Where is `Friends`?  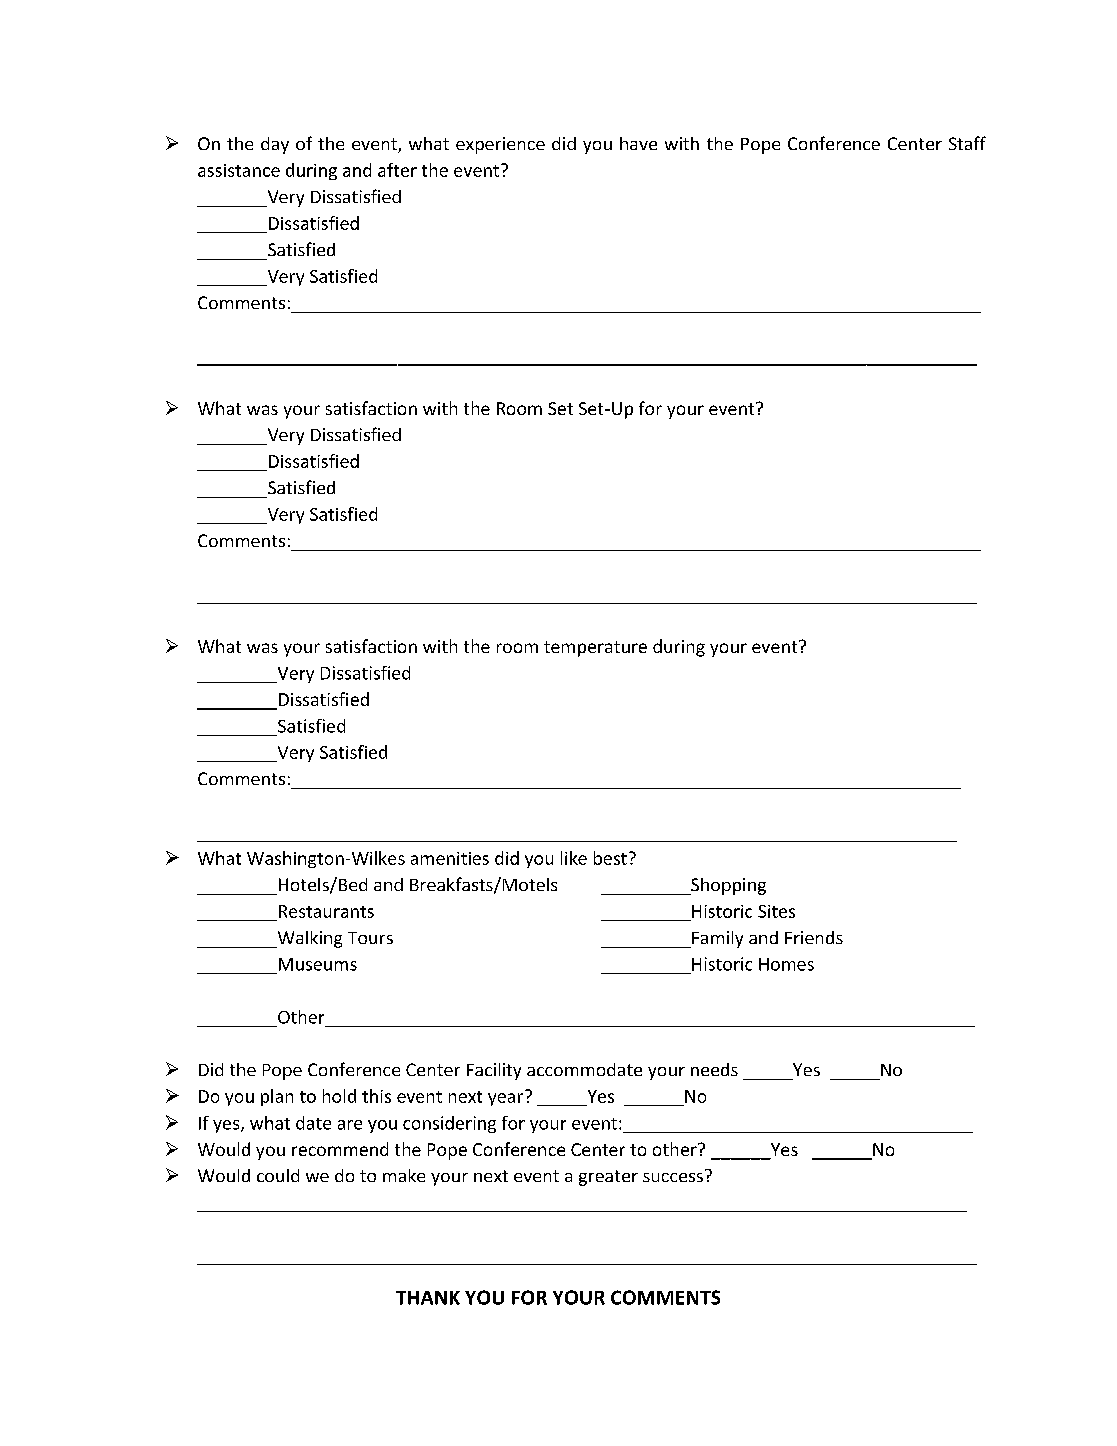 Friends is located at coordinates (814, 937).
